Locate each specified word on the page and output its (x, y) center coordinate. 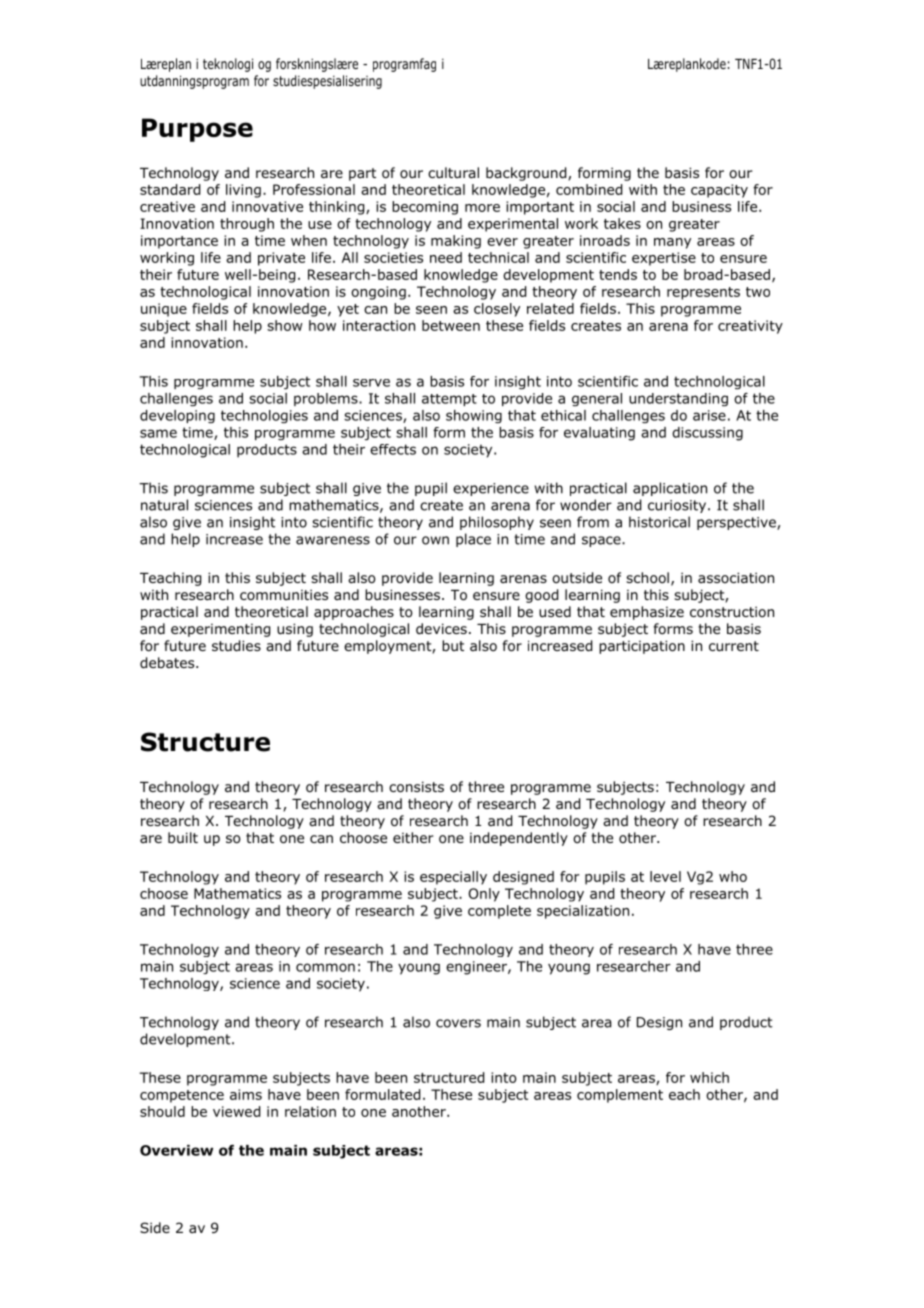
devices (441, 628)
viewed (236, 1111)
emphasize (647, 613)
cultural (453, 172)
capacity (719, 191)
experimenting (220, 630)
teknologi (228, 65)
